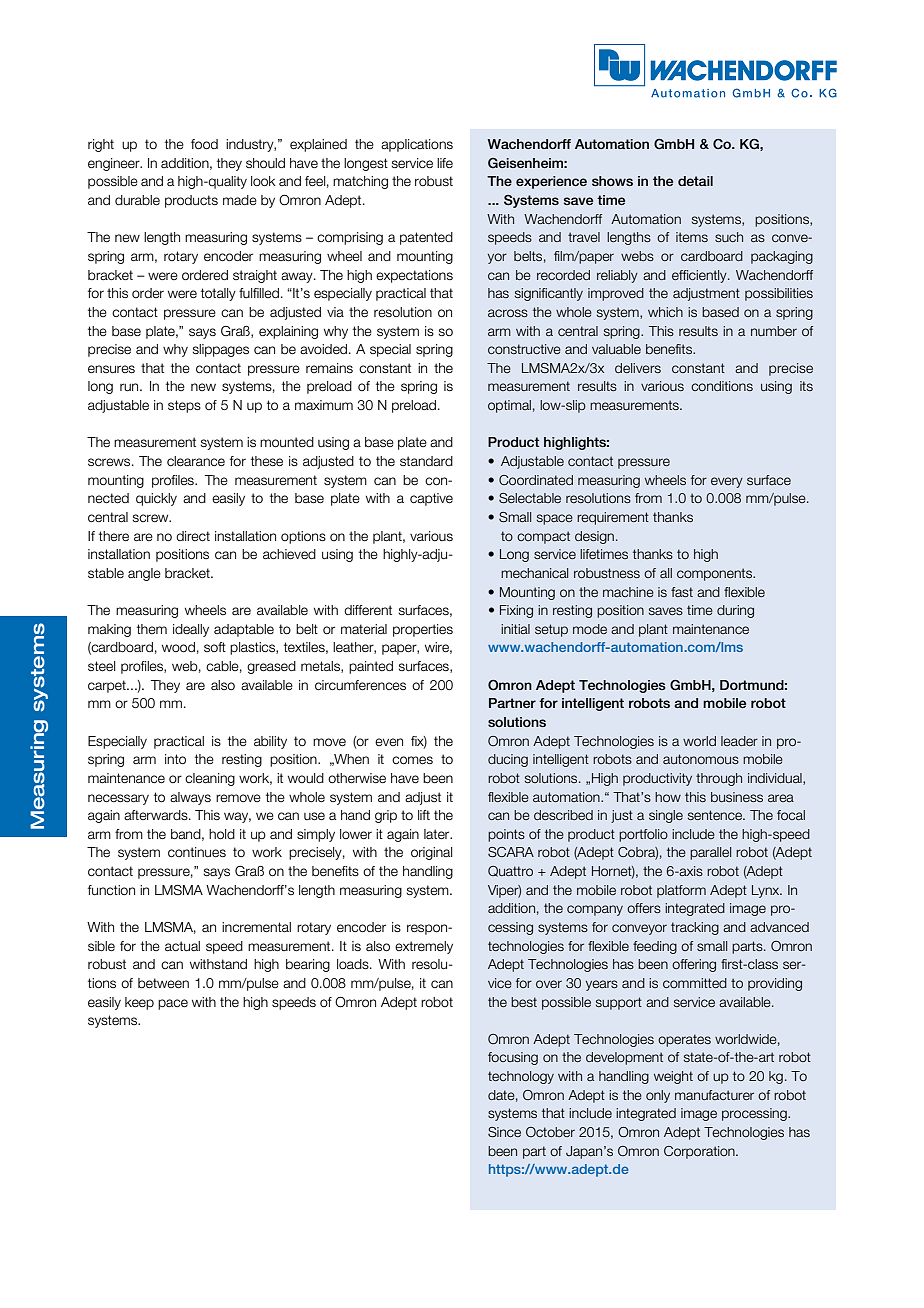  Describe the element at coordinates (184, 406) in the page. I see `steps` at that location.
